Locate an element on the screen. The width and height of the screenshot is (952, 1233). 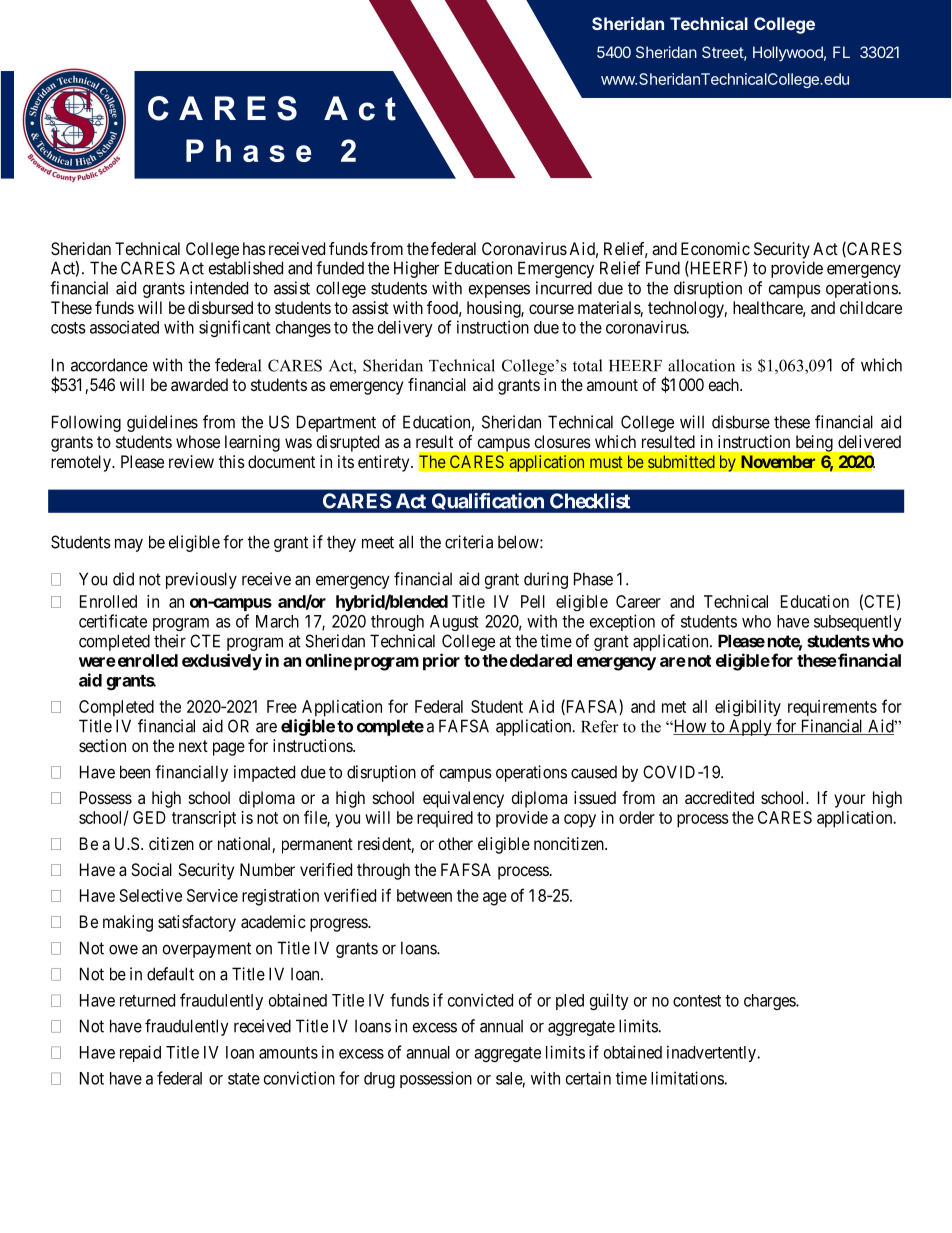
other is located at coordinates (456, 843).
